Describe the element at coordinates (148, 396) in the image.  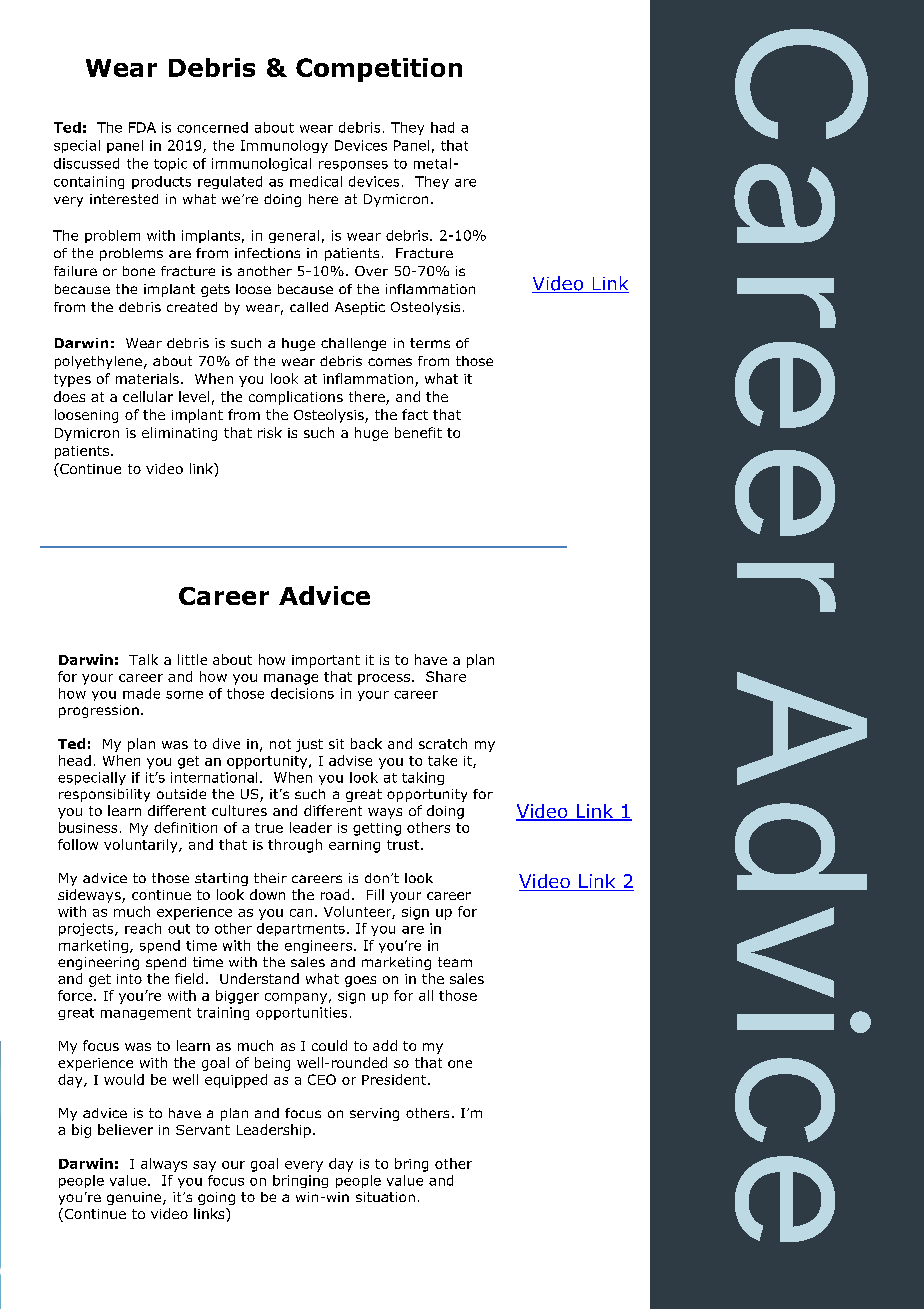
I see `cellular` at that location.
